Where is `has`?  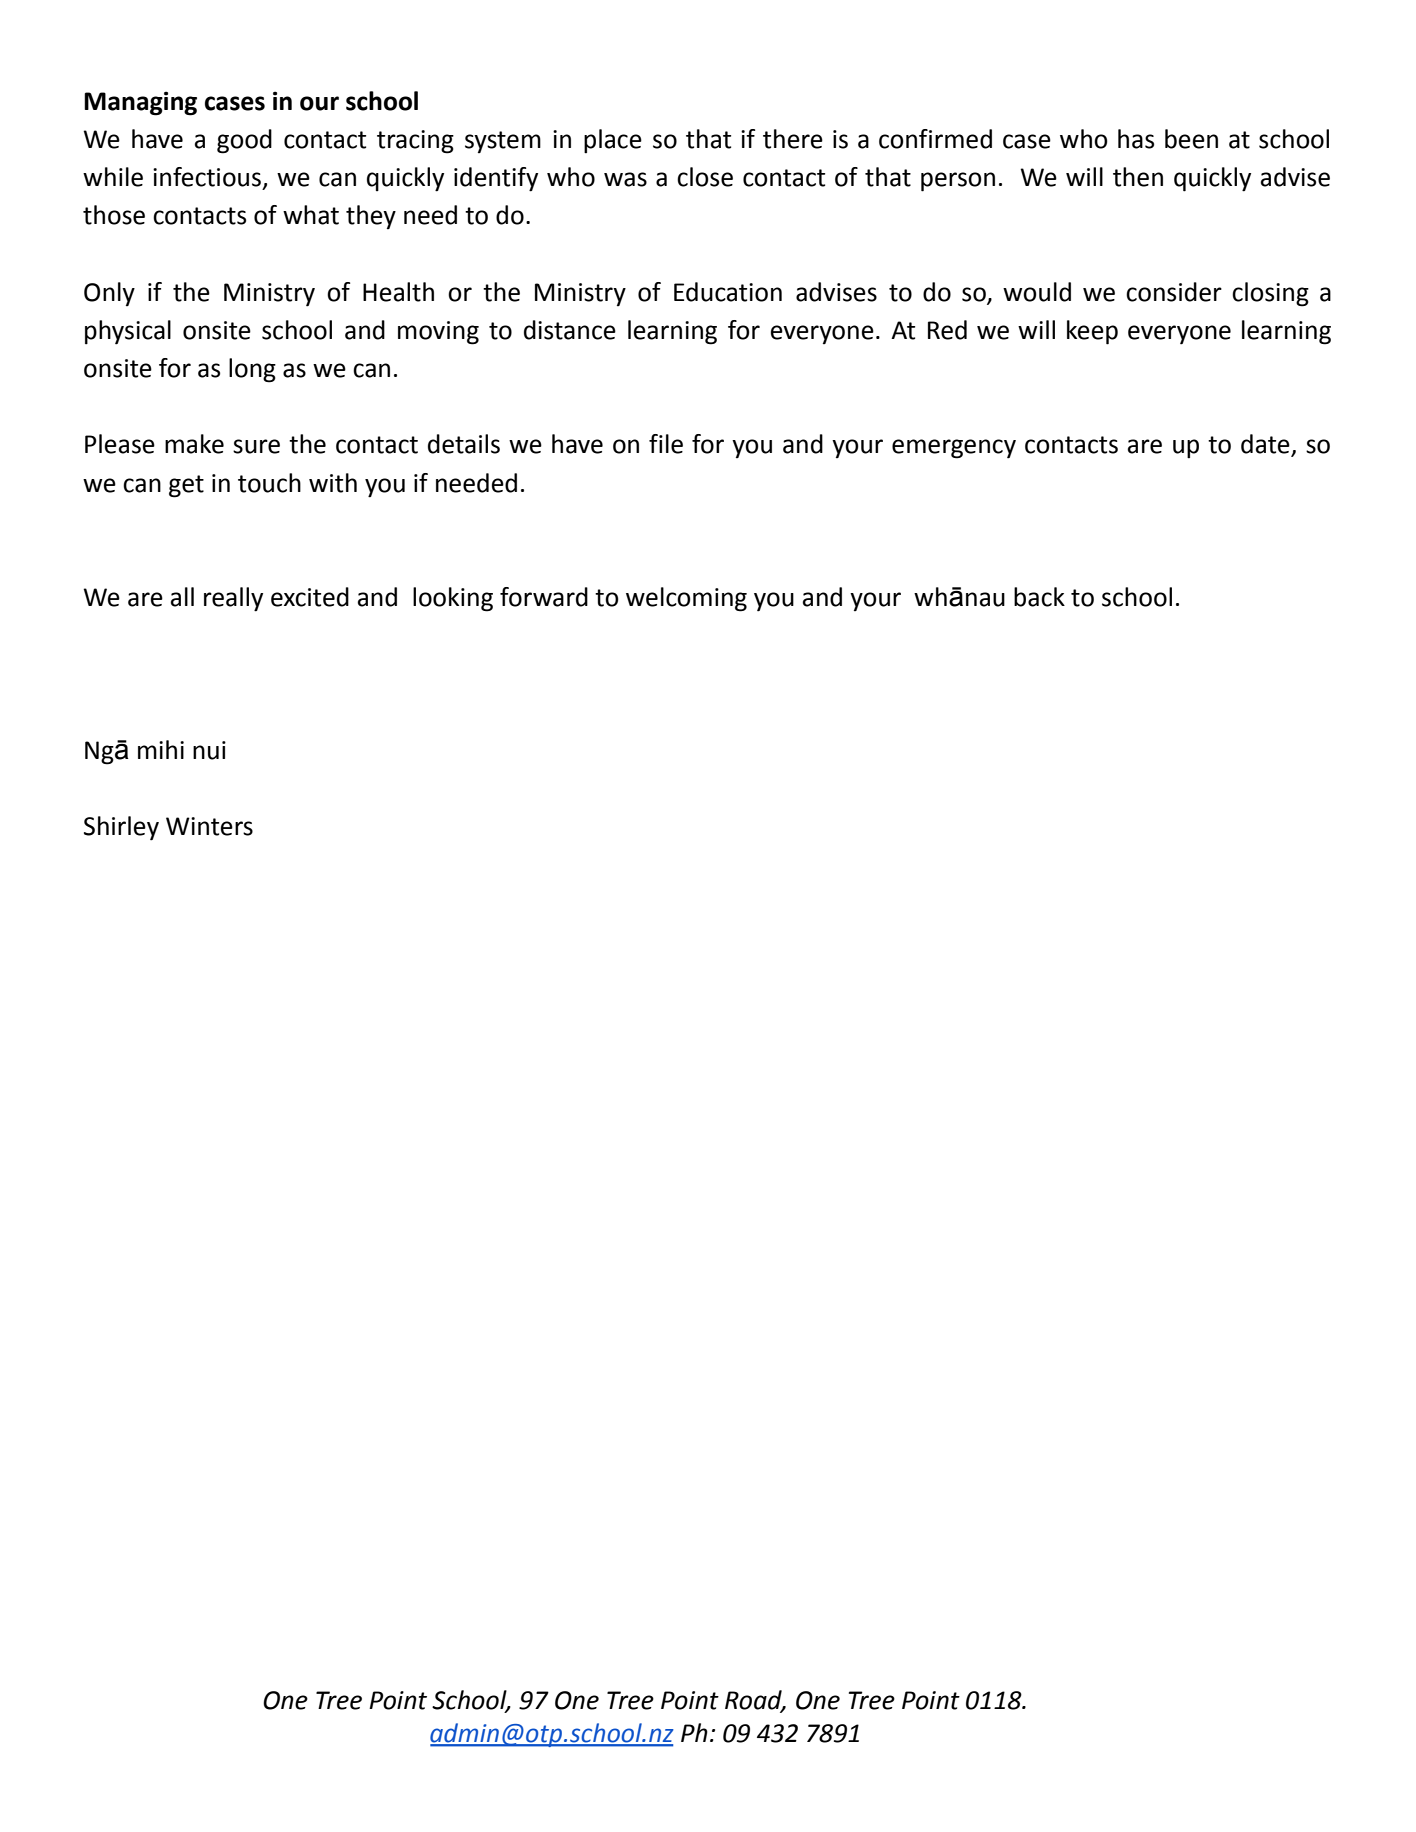
has is located at coordinates (1136, 139).
